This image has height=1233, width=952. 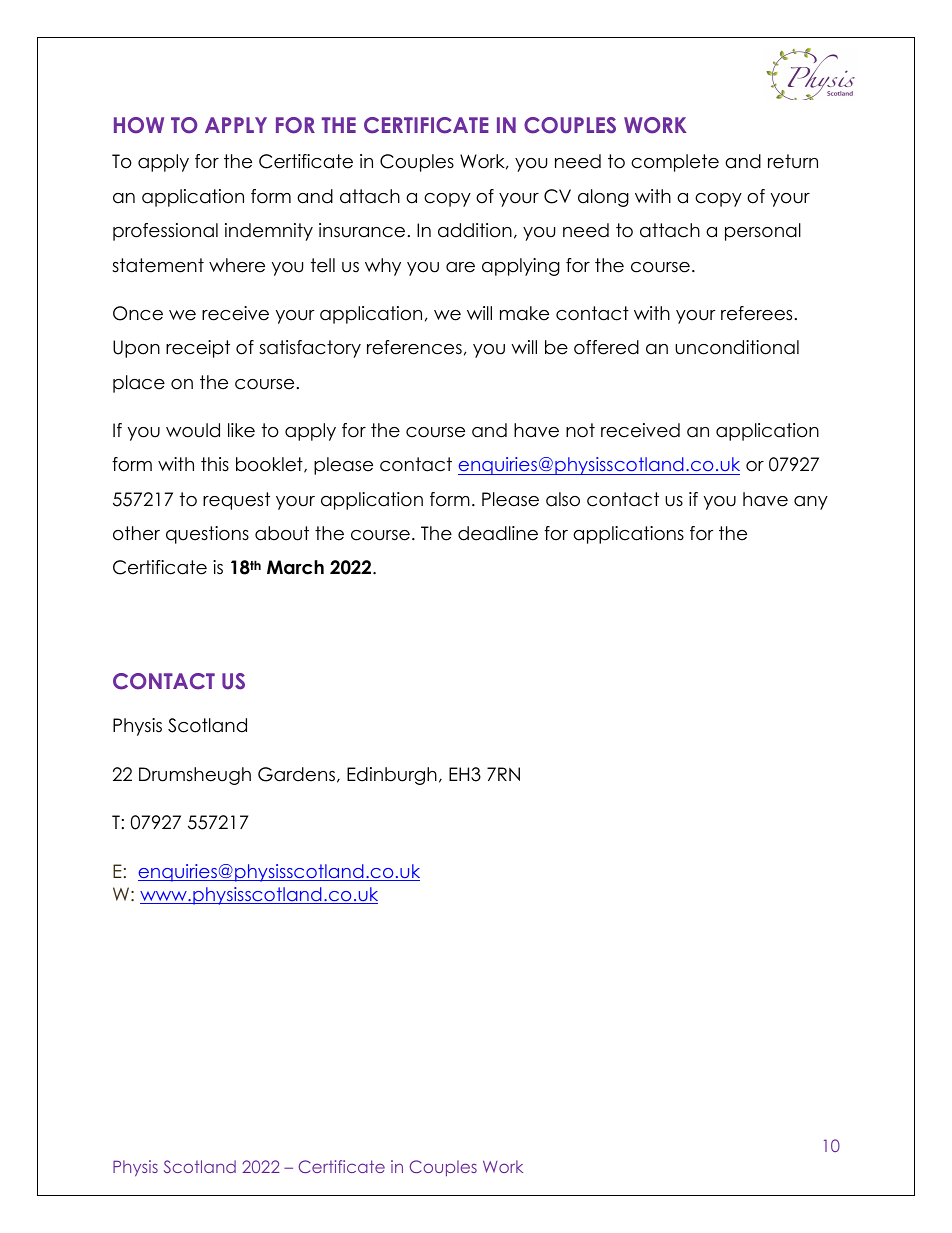 What do you see at coordinates (296, 774) in the image?
I see `Gardens` at bounding box center [296, 774].
